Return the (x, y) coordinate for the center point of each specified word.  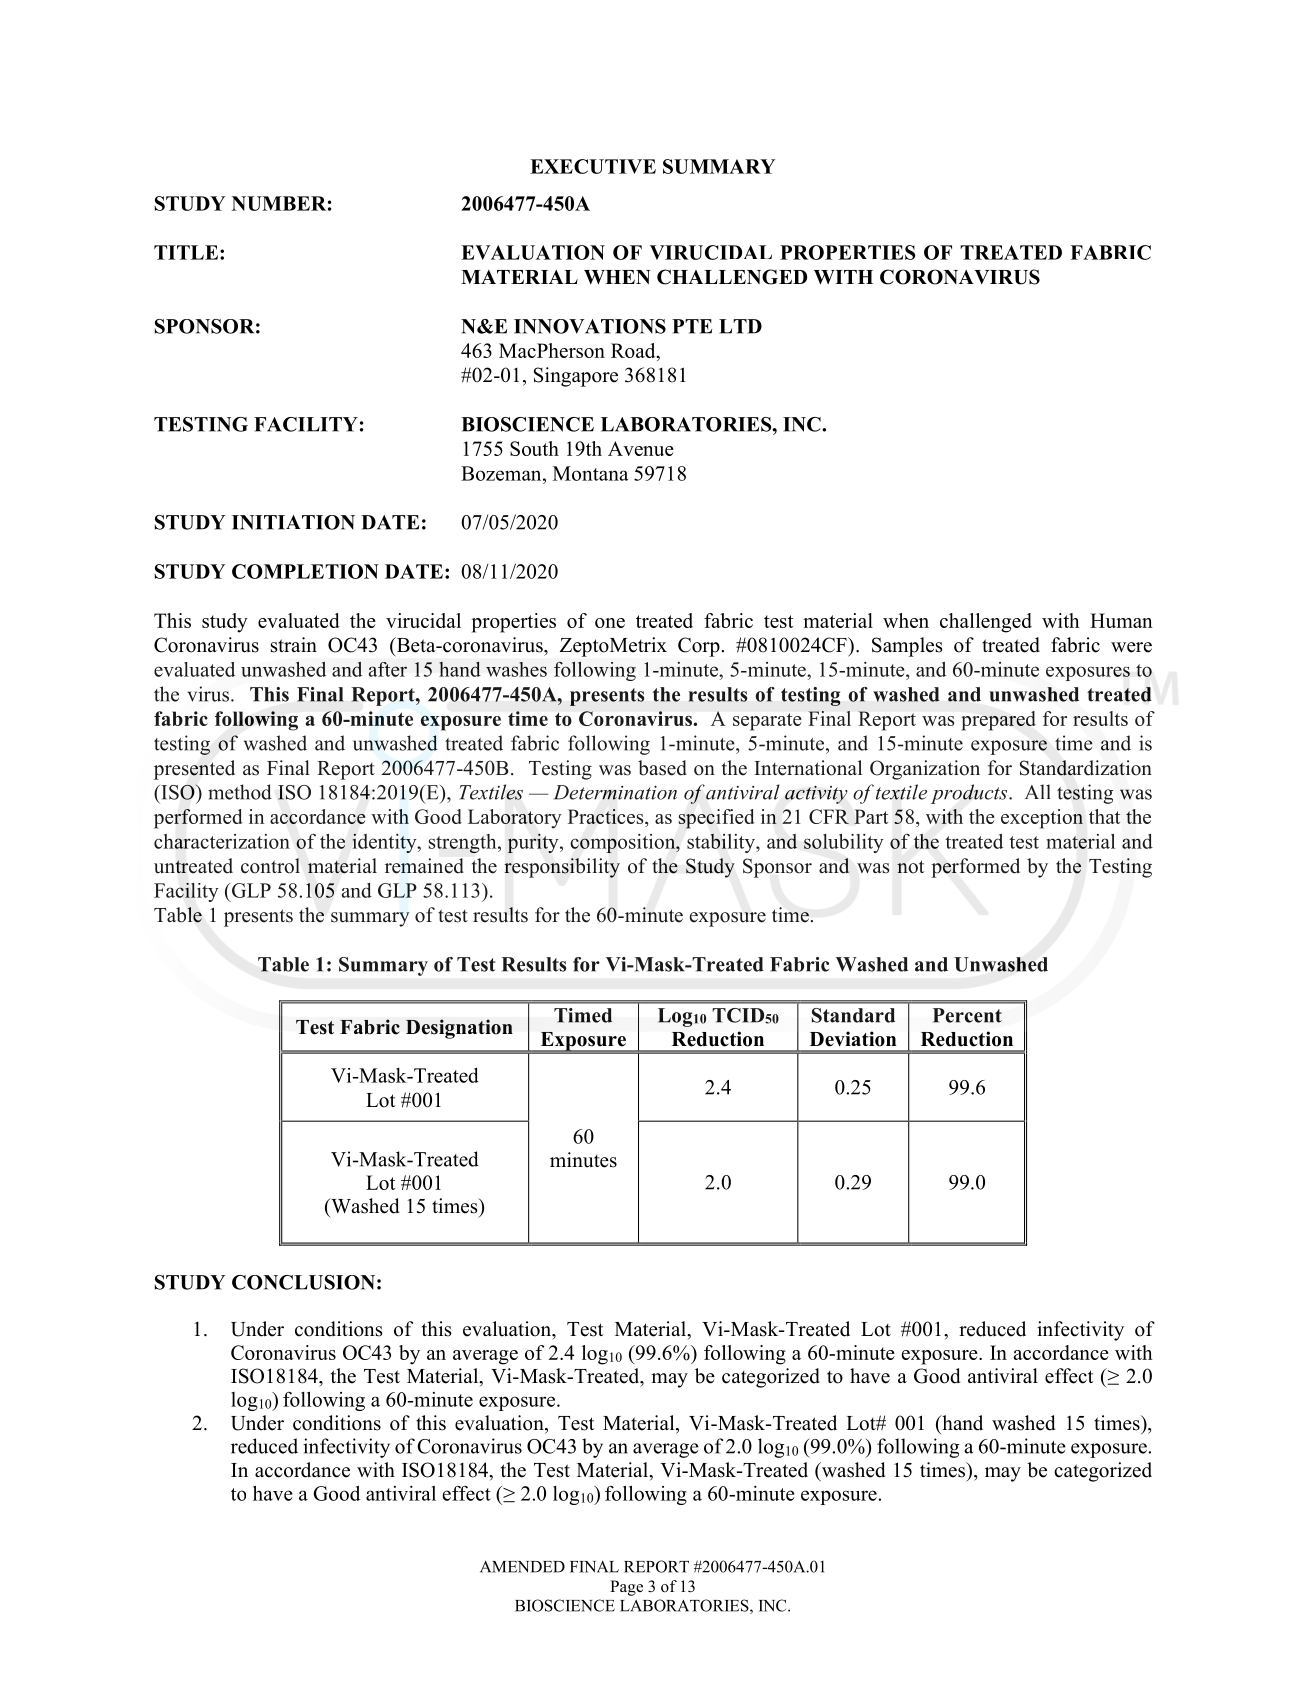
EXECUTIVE (593, 166)
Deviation (853, 1039)
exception (1042, 819)
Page (626, 1588)
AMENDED (522, 1567)
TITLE (186, 252)
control (270, 866)
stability (722, 843)
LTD (740, 326)
